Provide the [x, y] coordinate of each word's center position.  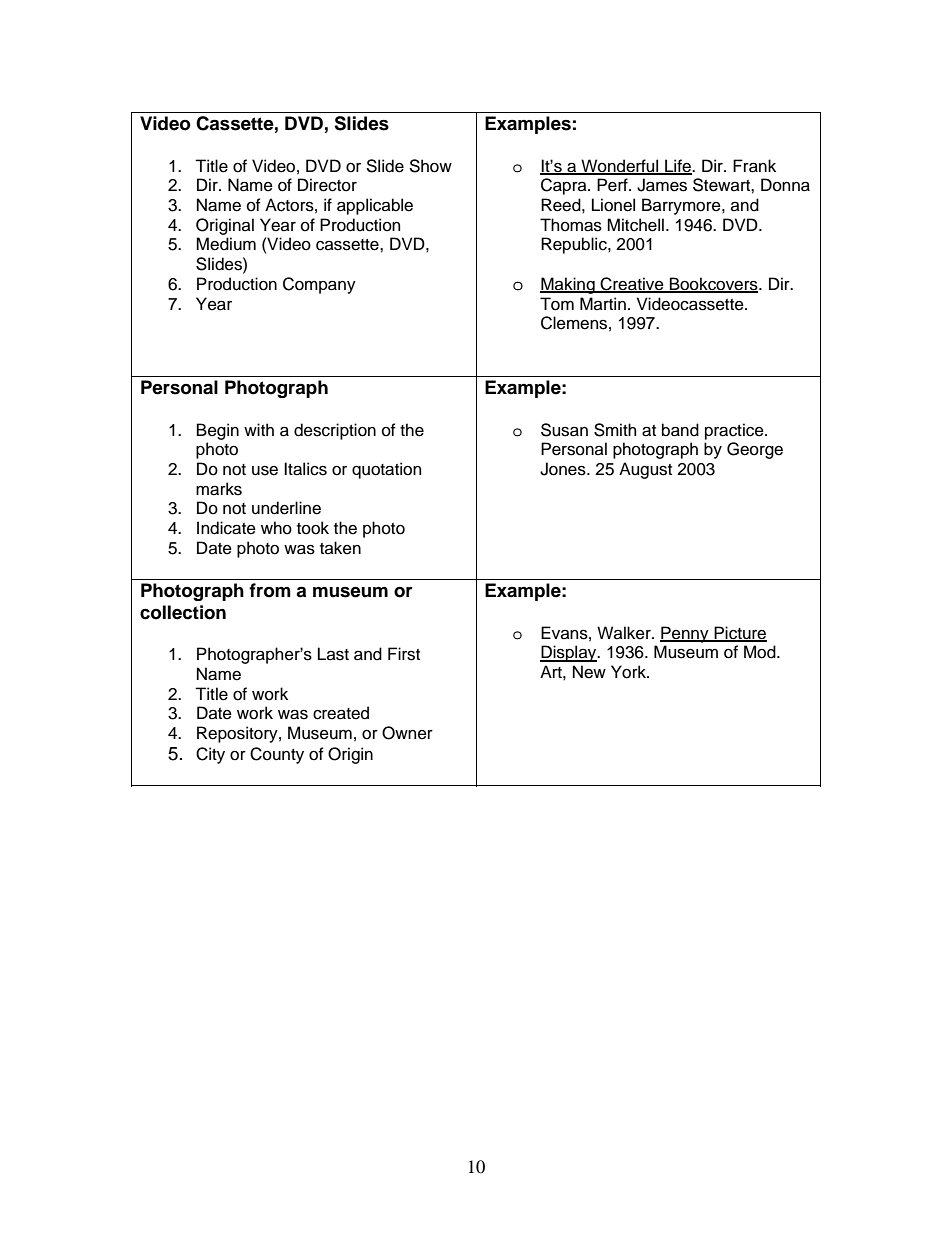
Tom [557, 304]
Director [327, 185]
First [404, 654]
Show [430, 166]
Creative [632, 285]
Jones [564, 469]
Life [678, 166]
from [270, 590]
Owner [407, 733]
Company [319, 285]
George [755, 450]
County [277, 755]
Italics [305, 469]
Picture [739, 633]
